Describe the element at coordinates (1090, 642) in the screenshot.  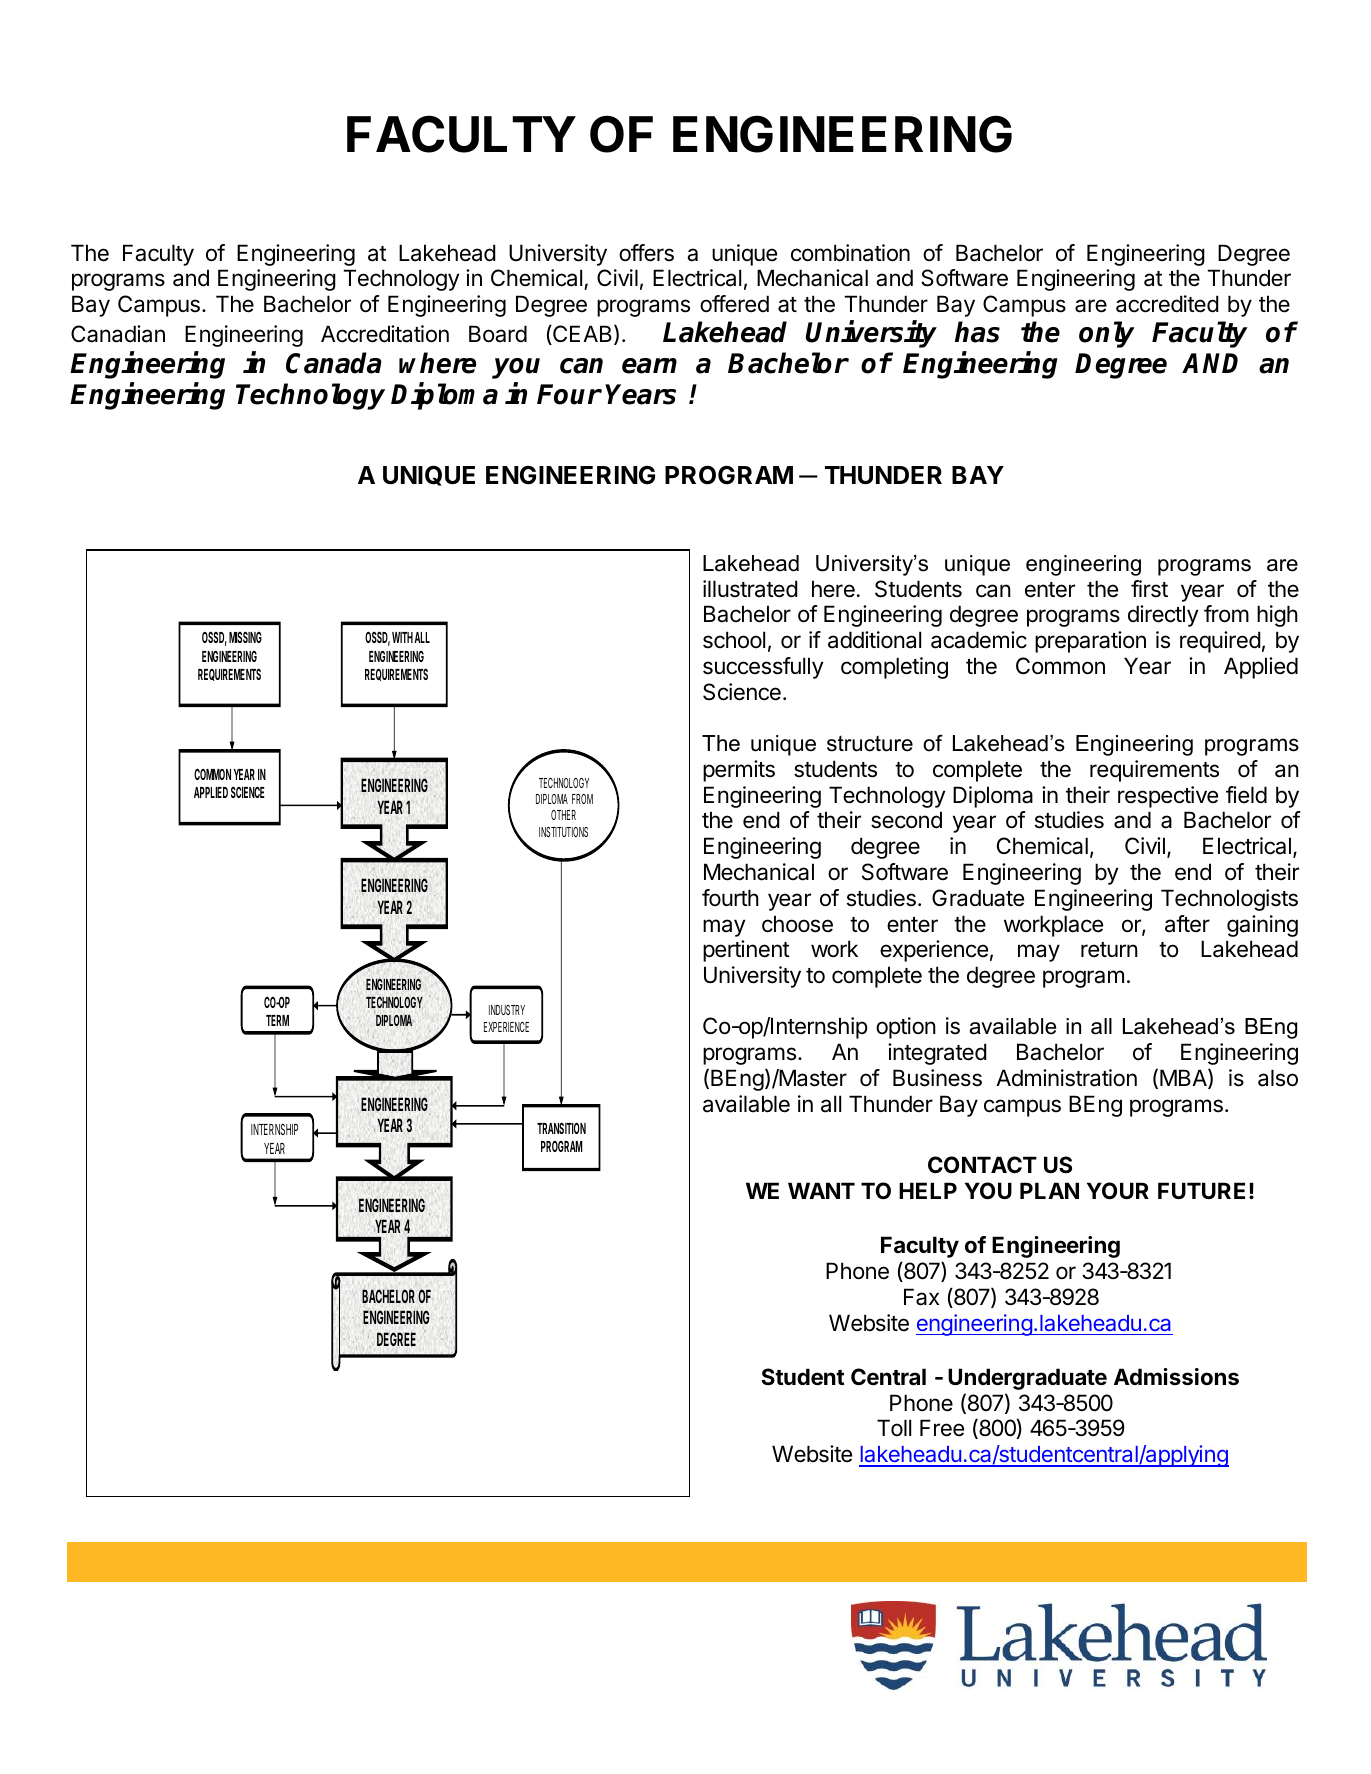
I see `preparation` at that location.
